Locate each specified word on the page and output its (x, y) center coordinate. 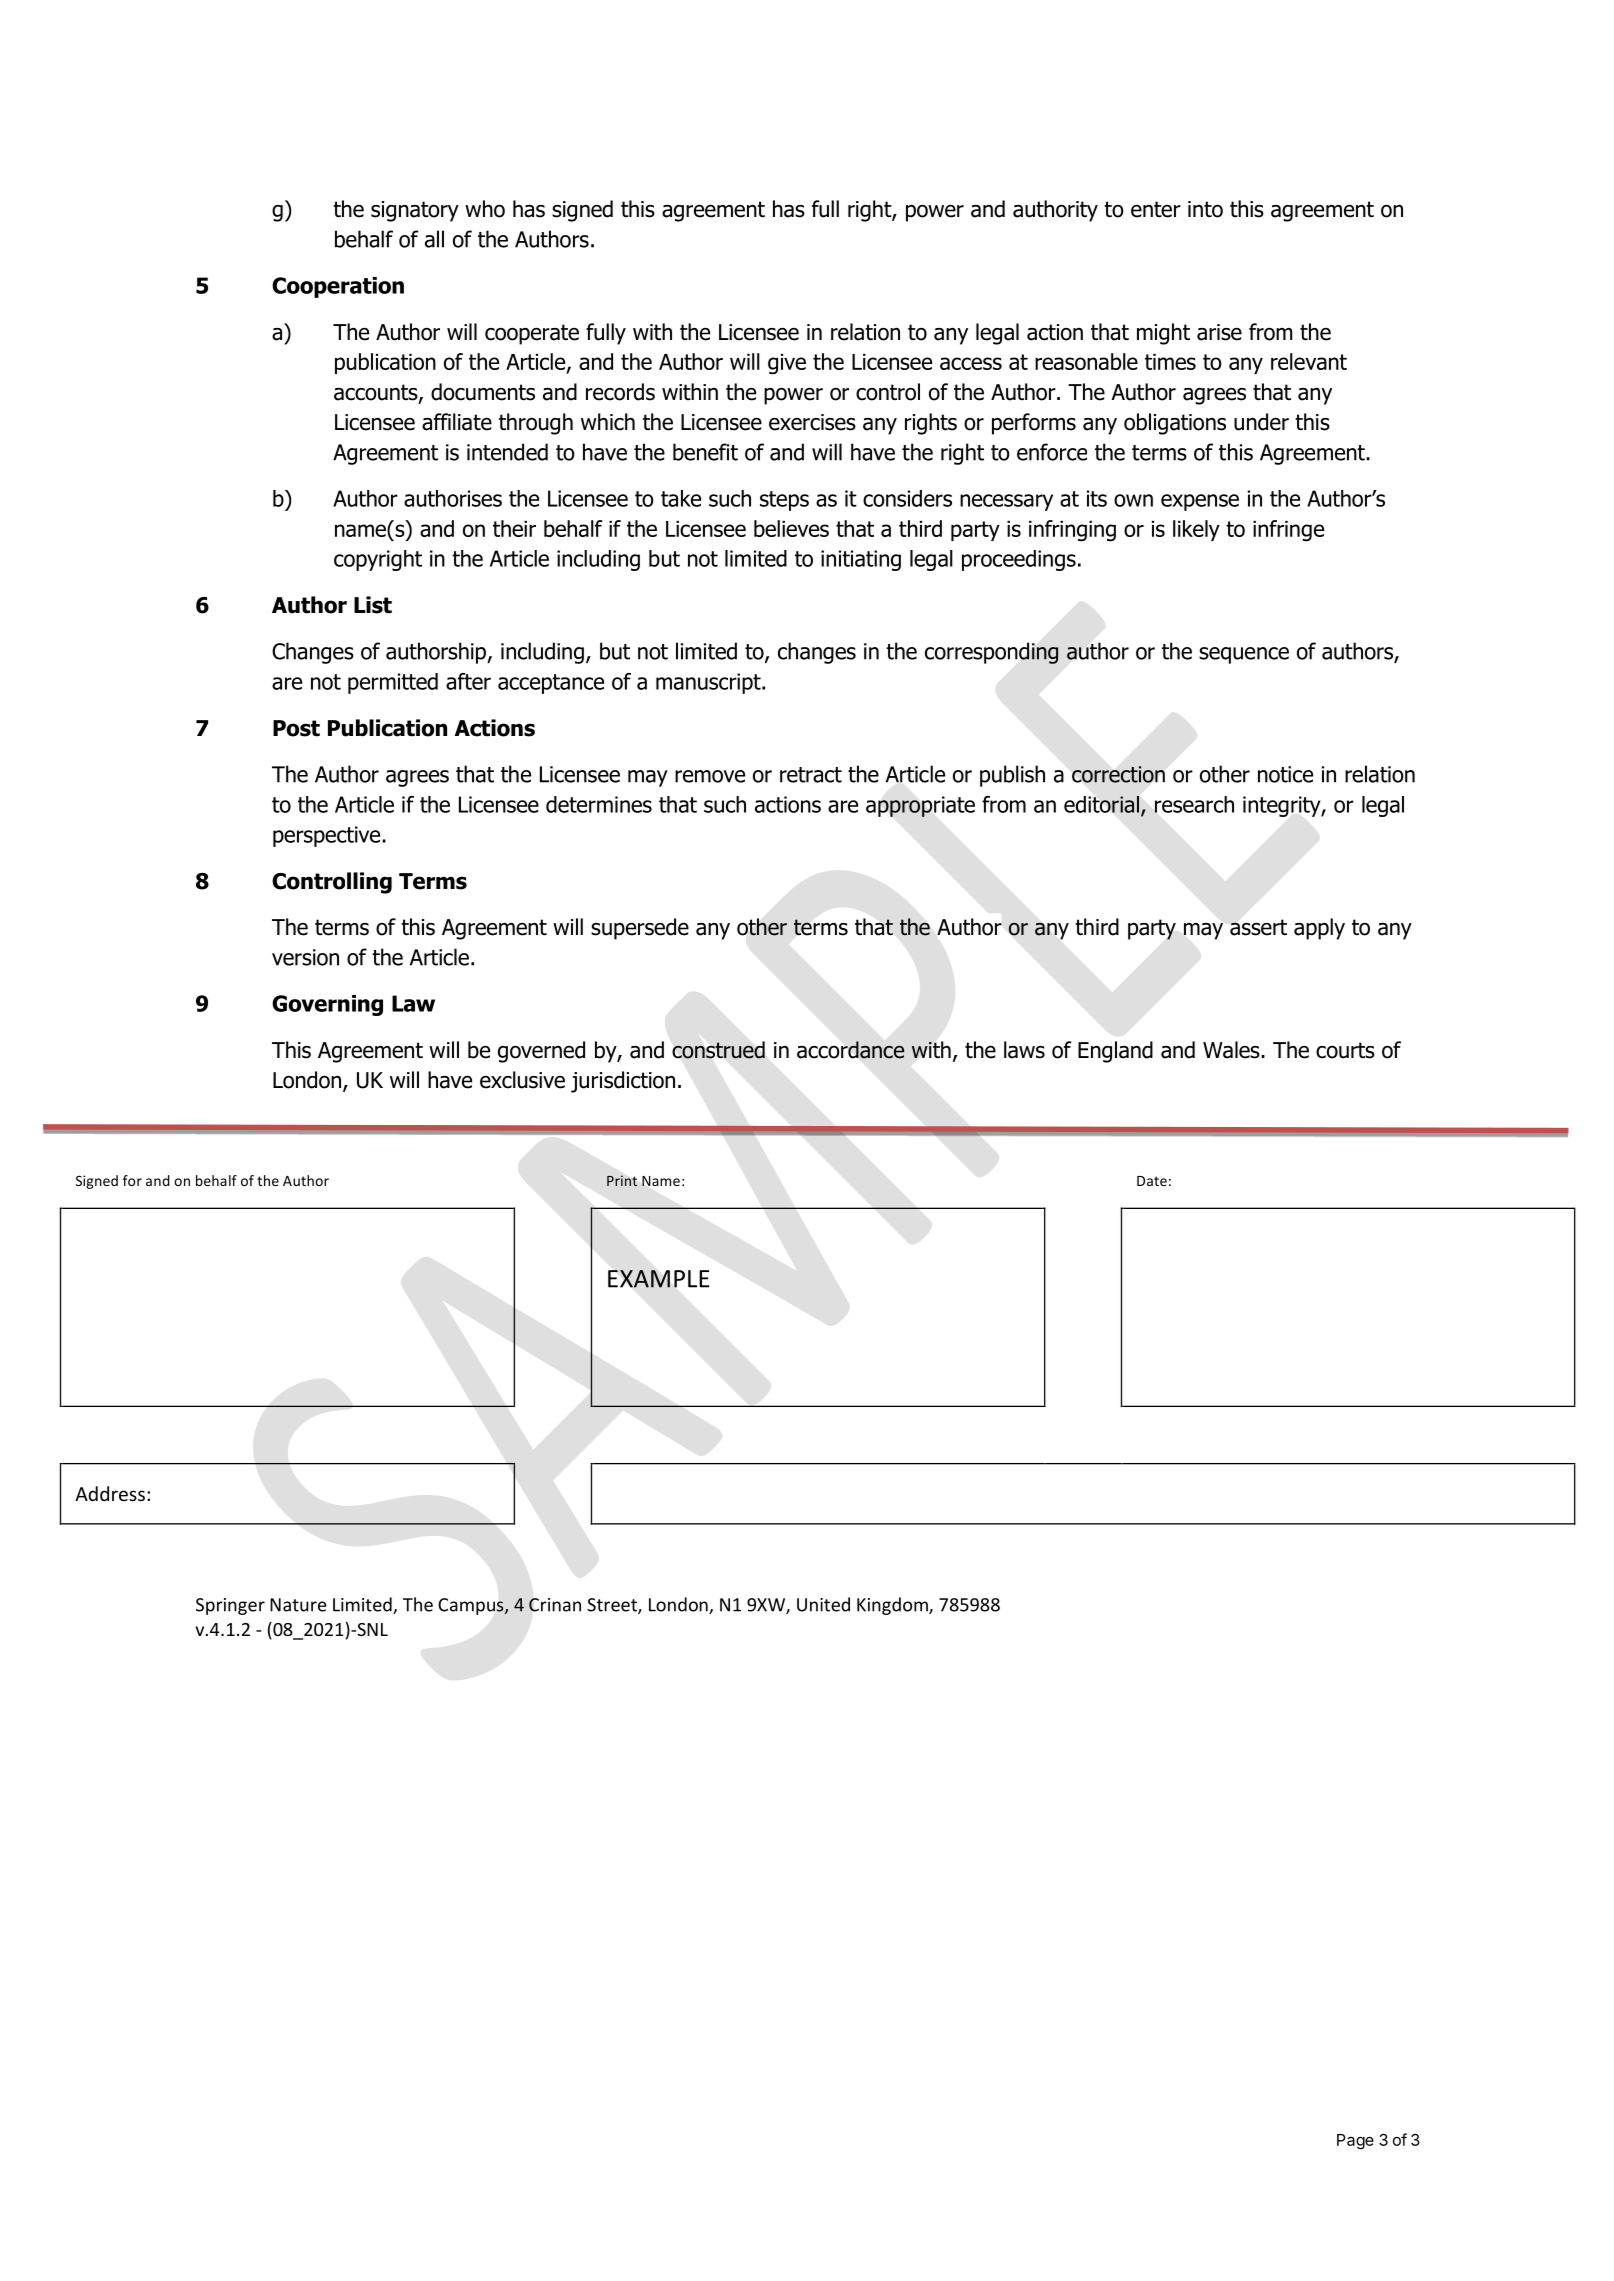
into (1205, 209)
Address (110, 1493)
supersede (640, 929)
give (787, 364)
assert (1258, 927)
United (823, 1604)
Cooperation (338, 287)
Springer (230, 1606)
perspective (328, 836)
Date (1152, 1181)
